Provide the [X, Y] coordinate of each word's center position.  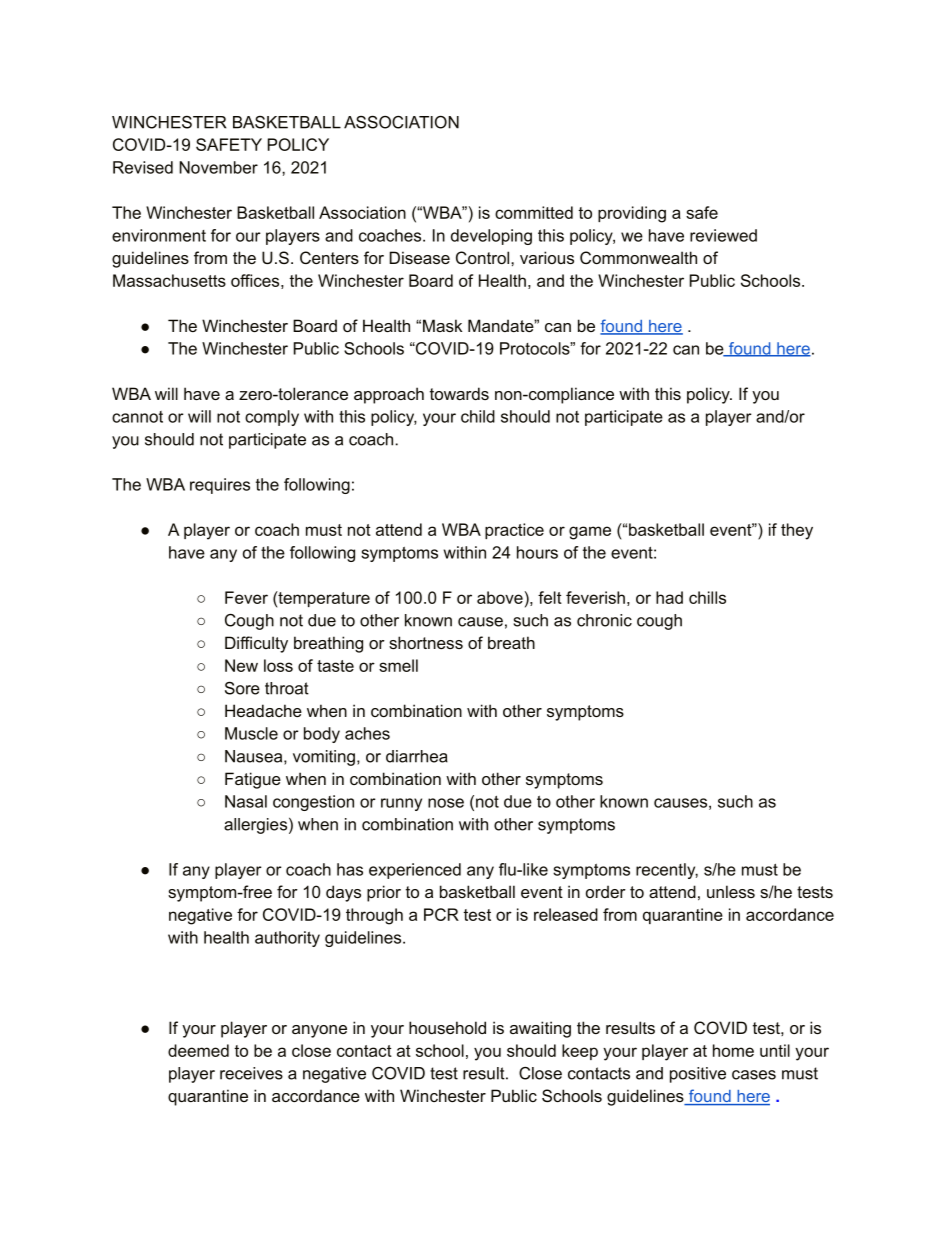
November [218, 167]
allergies [255, 826]
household [447, 1027]
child [478, 416]
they [797, 531]
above [500, 597]
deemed [198, 1050]
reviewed [723, 235]
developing [491, 237]
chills [707, 597]
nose [446, 803]
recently [667, 871]
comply [272, 418]
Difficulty [256, 644]
